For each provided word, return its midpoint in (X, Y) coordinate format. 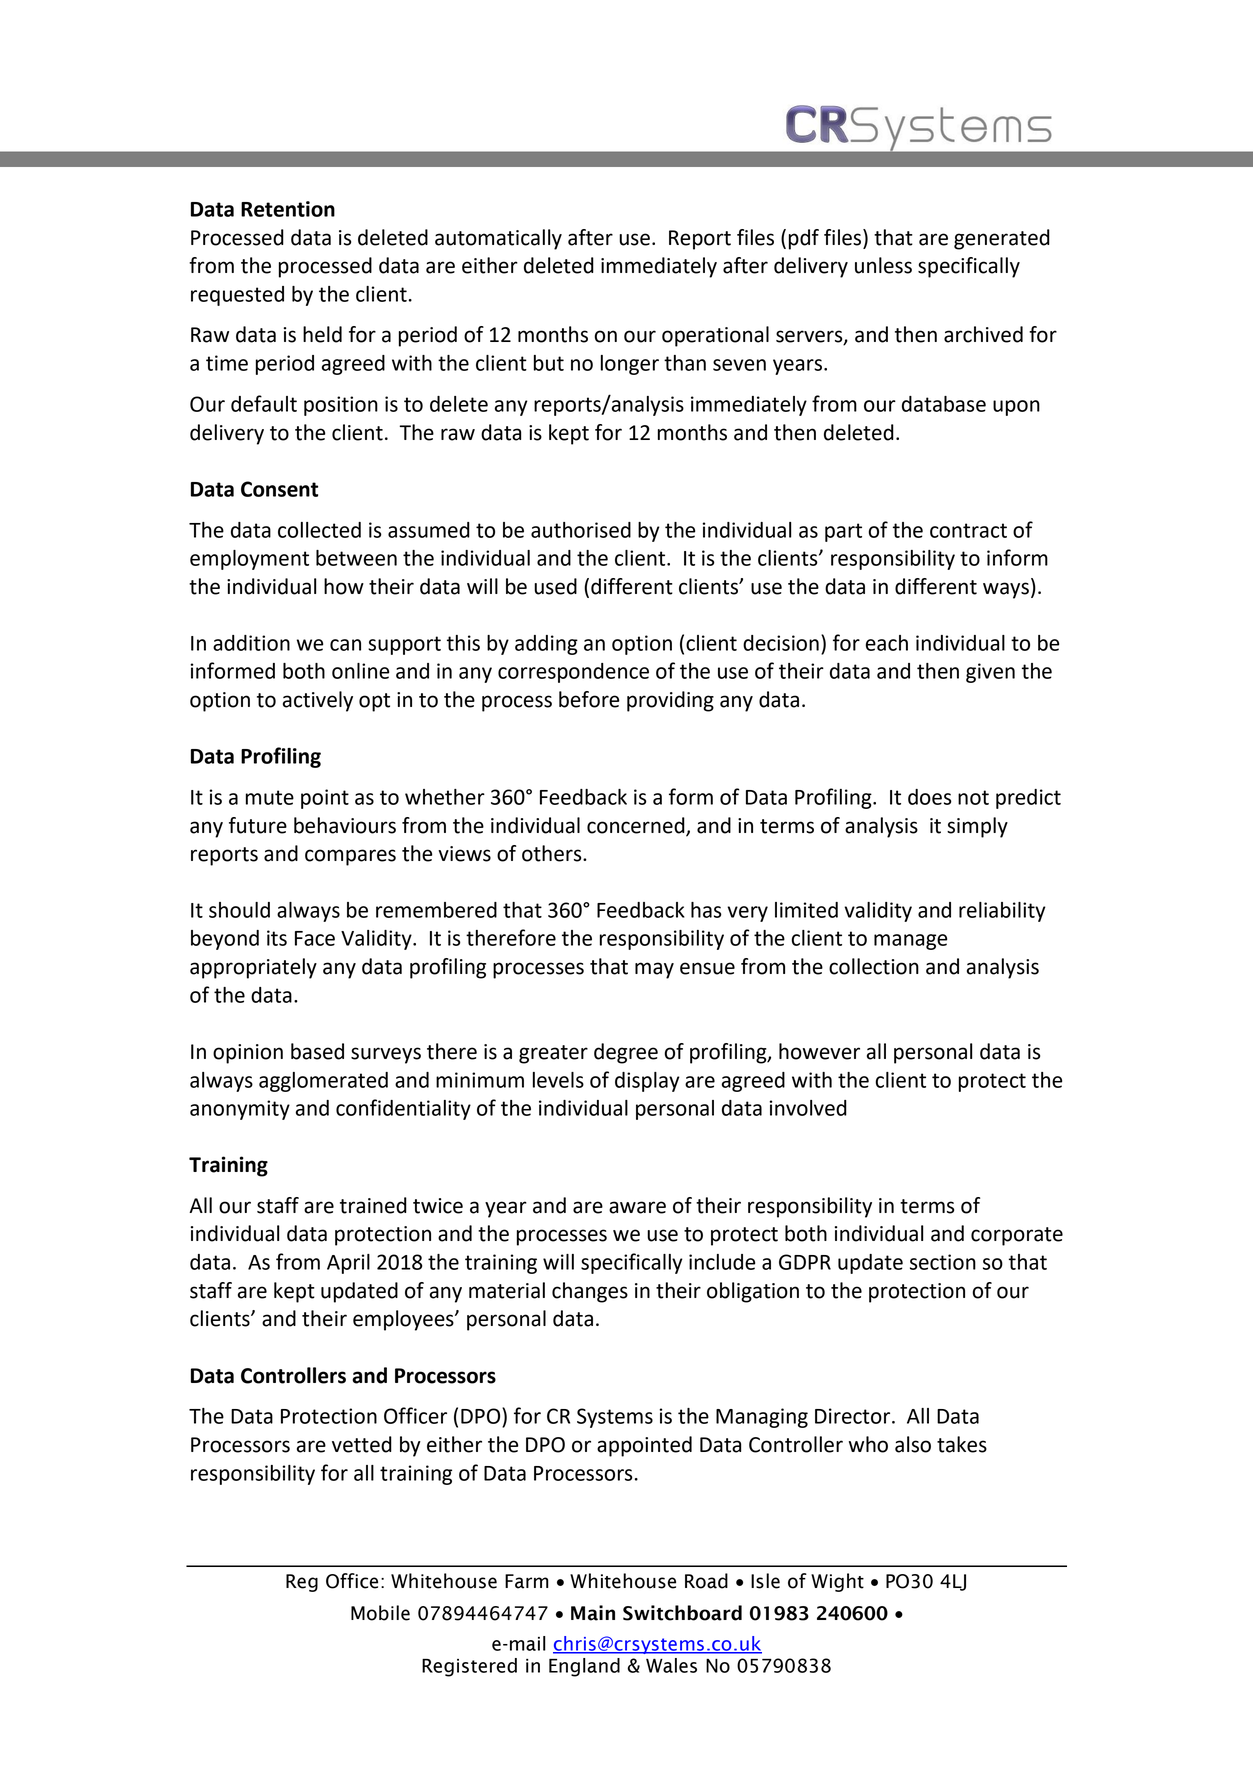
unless (883, 265)
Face (315, 938)
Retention (288, 209)
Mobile (380, 1613)
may (654, 970)
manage (910, 942)
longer (630, 365)
